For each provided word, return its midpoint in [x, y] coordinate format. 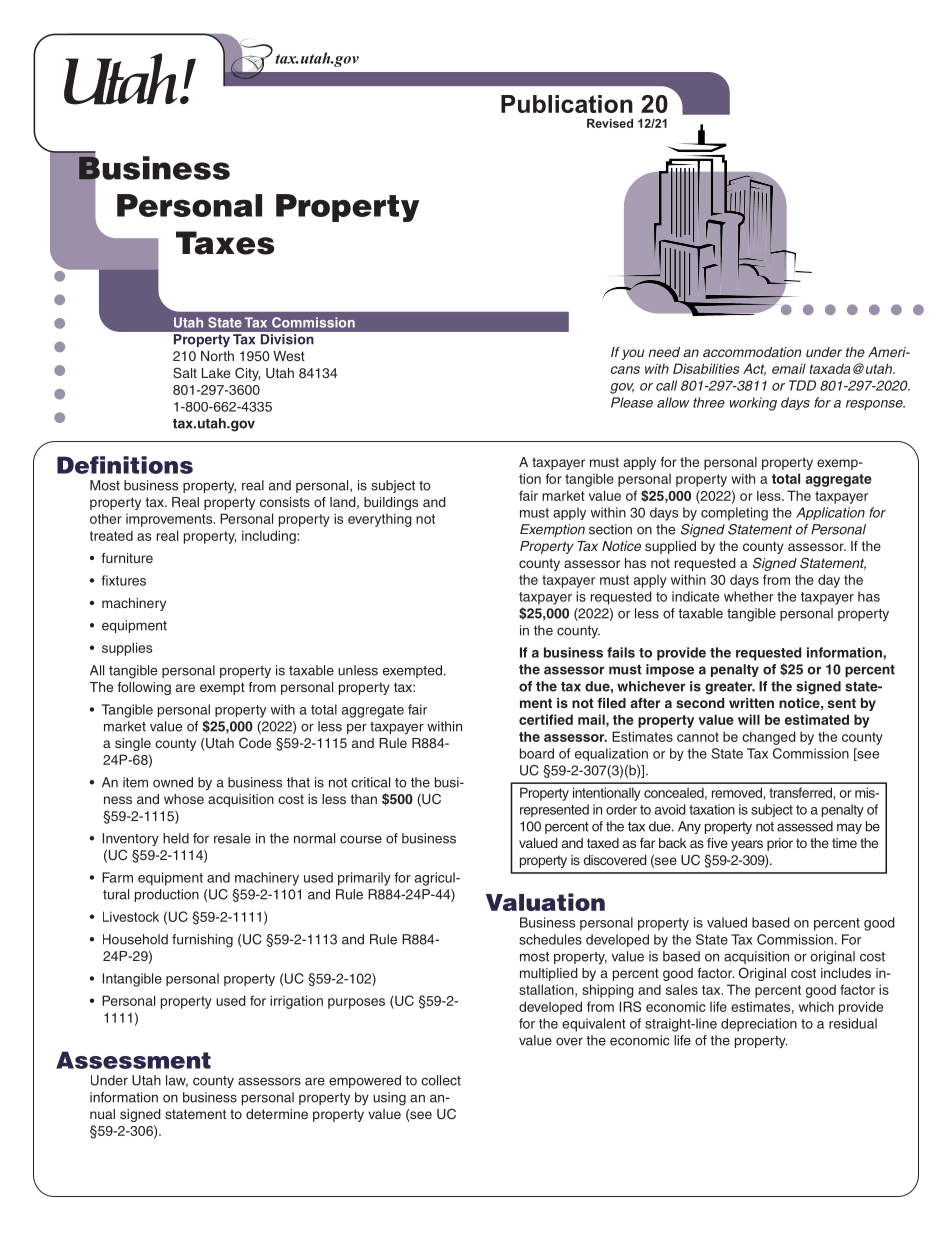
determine [277, 1114]
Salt [185, 373]
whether [749, 596]
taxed [603, 843]
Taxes [225, 243]
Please [632, 402]
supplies [127, 649]
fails [621, 652]
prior [780, 844]
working [753, 404]
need [664, 352]
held [176, 838]
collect [441, 1080]
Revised [610, 123]
